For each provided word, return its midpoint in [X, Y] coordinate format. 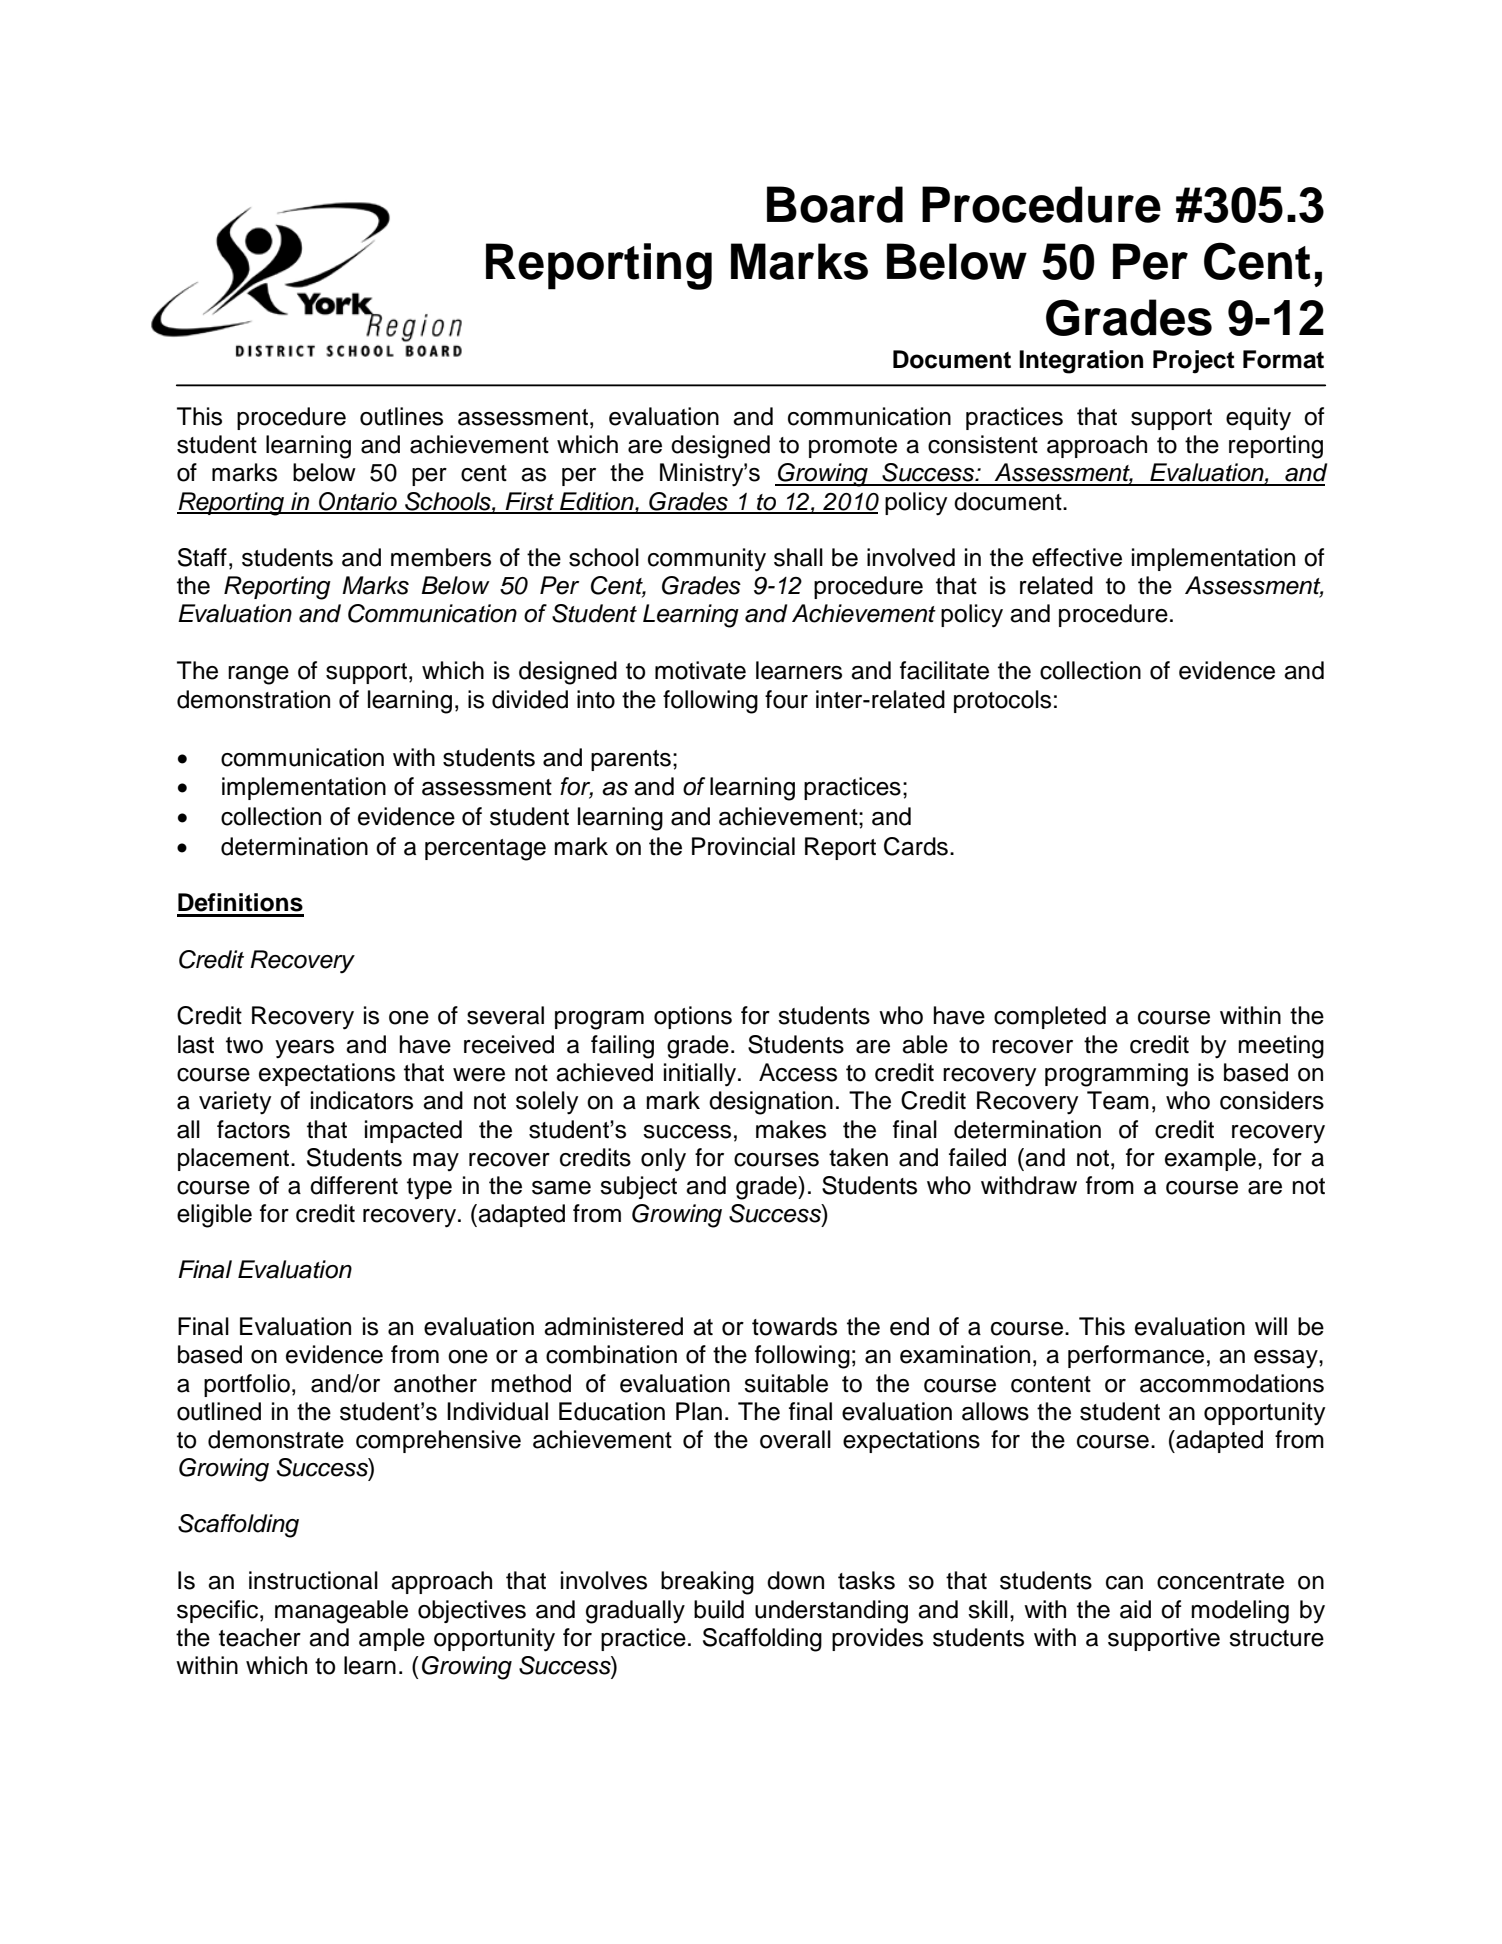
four [786, 699]
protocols [1002, 701]
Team [1118, 1100]
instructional [313, 1580]
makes [791, 1129]
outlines [401, 416]
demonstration [253, 699]
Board [835, 204]
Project [1194, 362]
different [354, 1185]
